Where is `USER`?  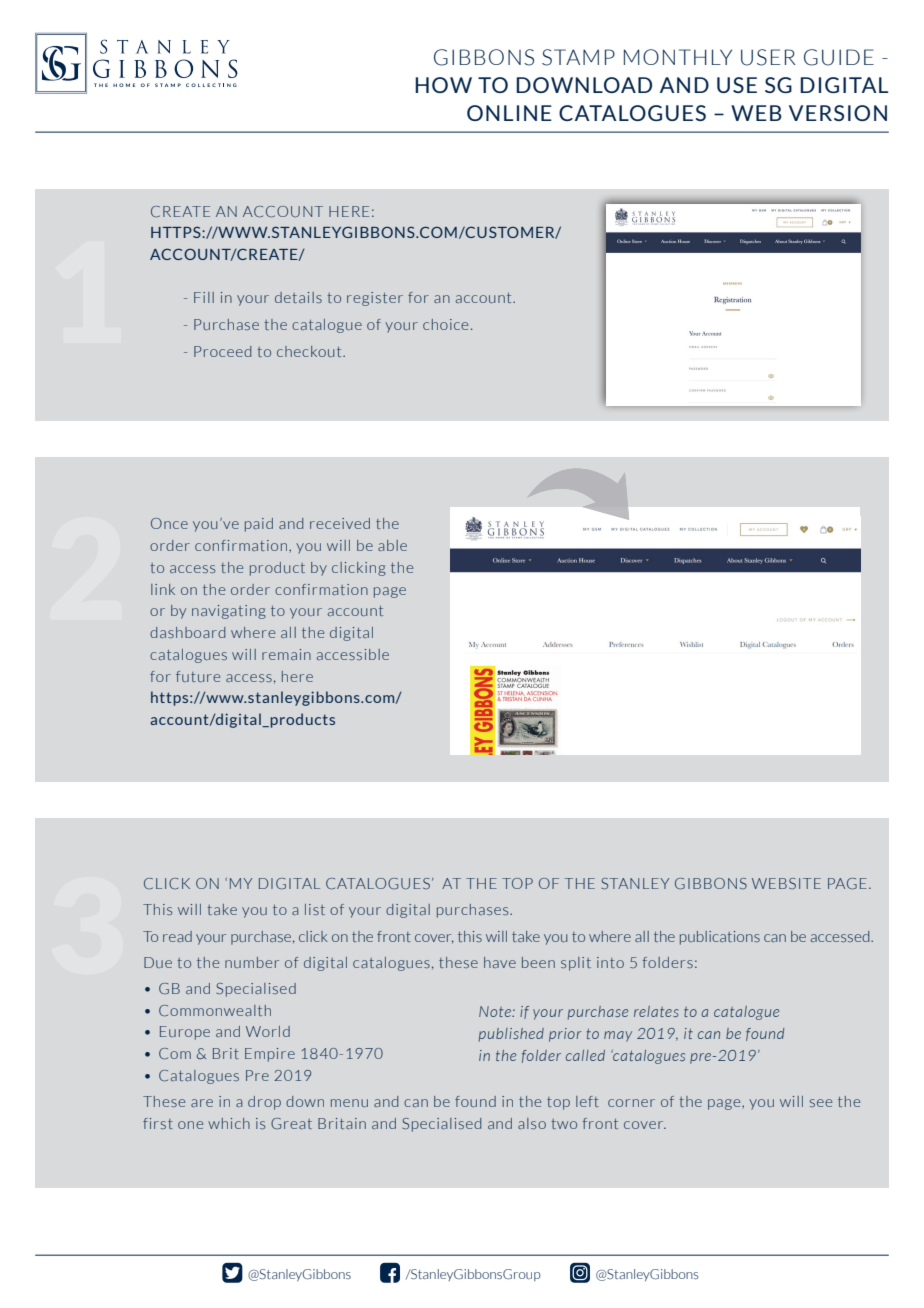
USER is located at coordinates (768, 57).
